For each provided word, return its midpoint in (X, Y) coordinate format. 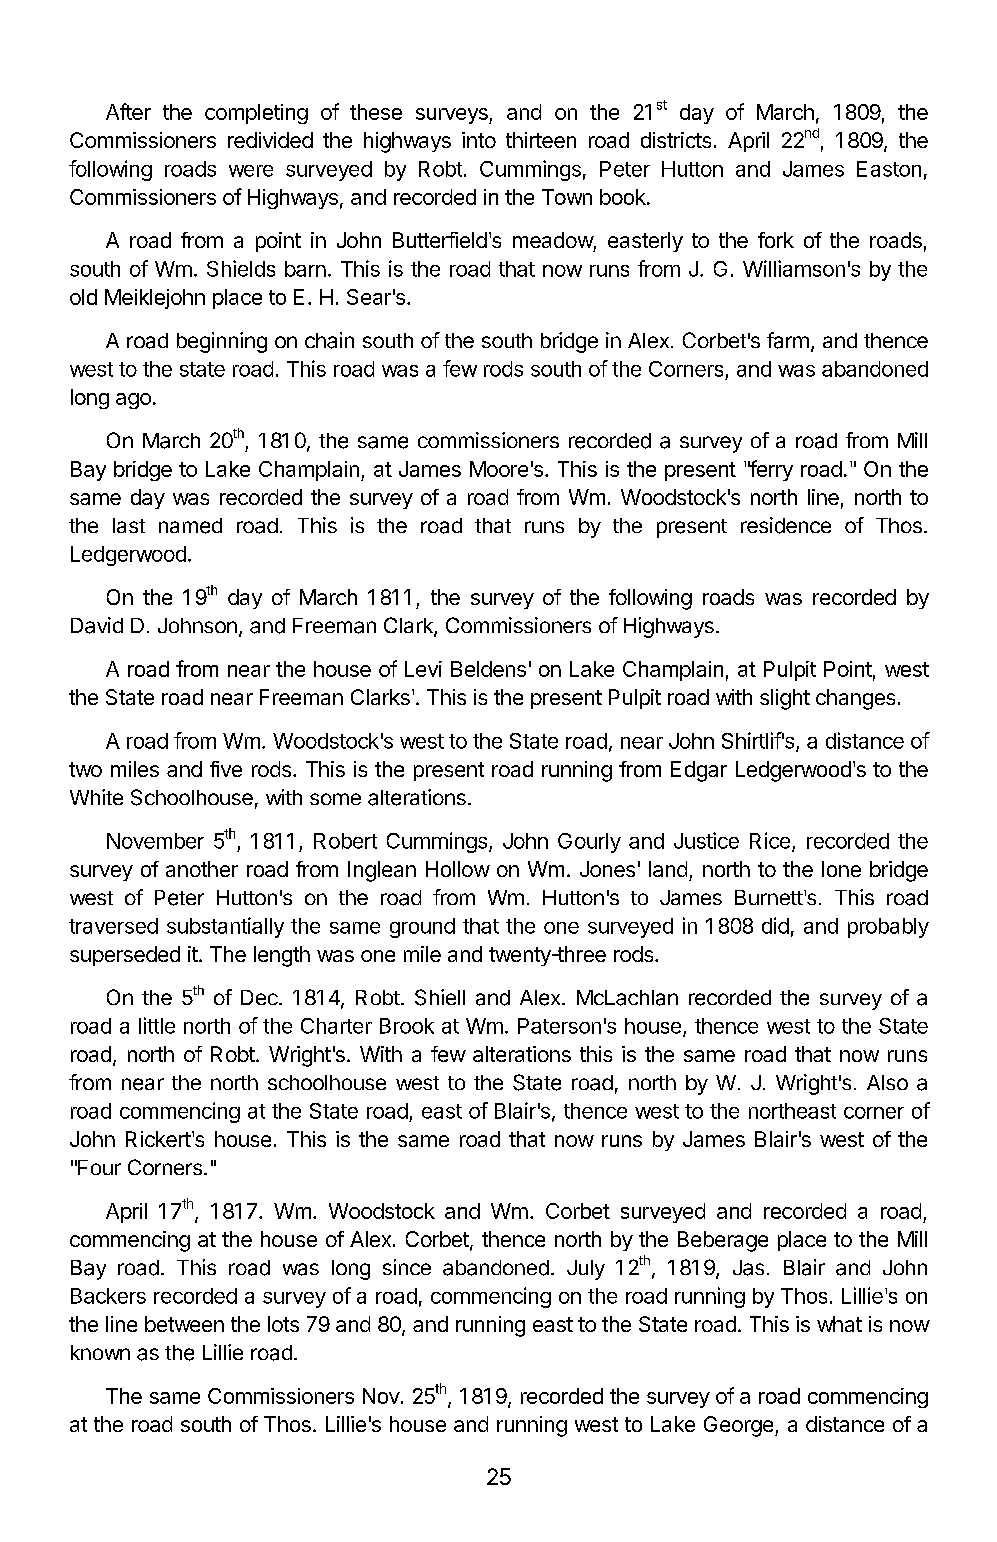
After (128, 111)
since (407, 1267)
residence (786, 525)
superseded (125, 956)
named (190, 526)
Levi (423, 669)
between (184, 1324)
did (775, 925)
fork (776, 240)
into (479, 140)
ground (422, 928)
